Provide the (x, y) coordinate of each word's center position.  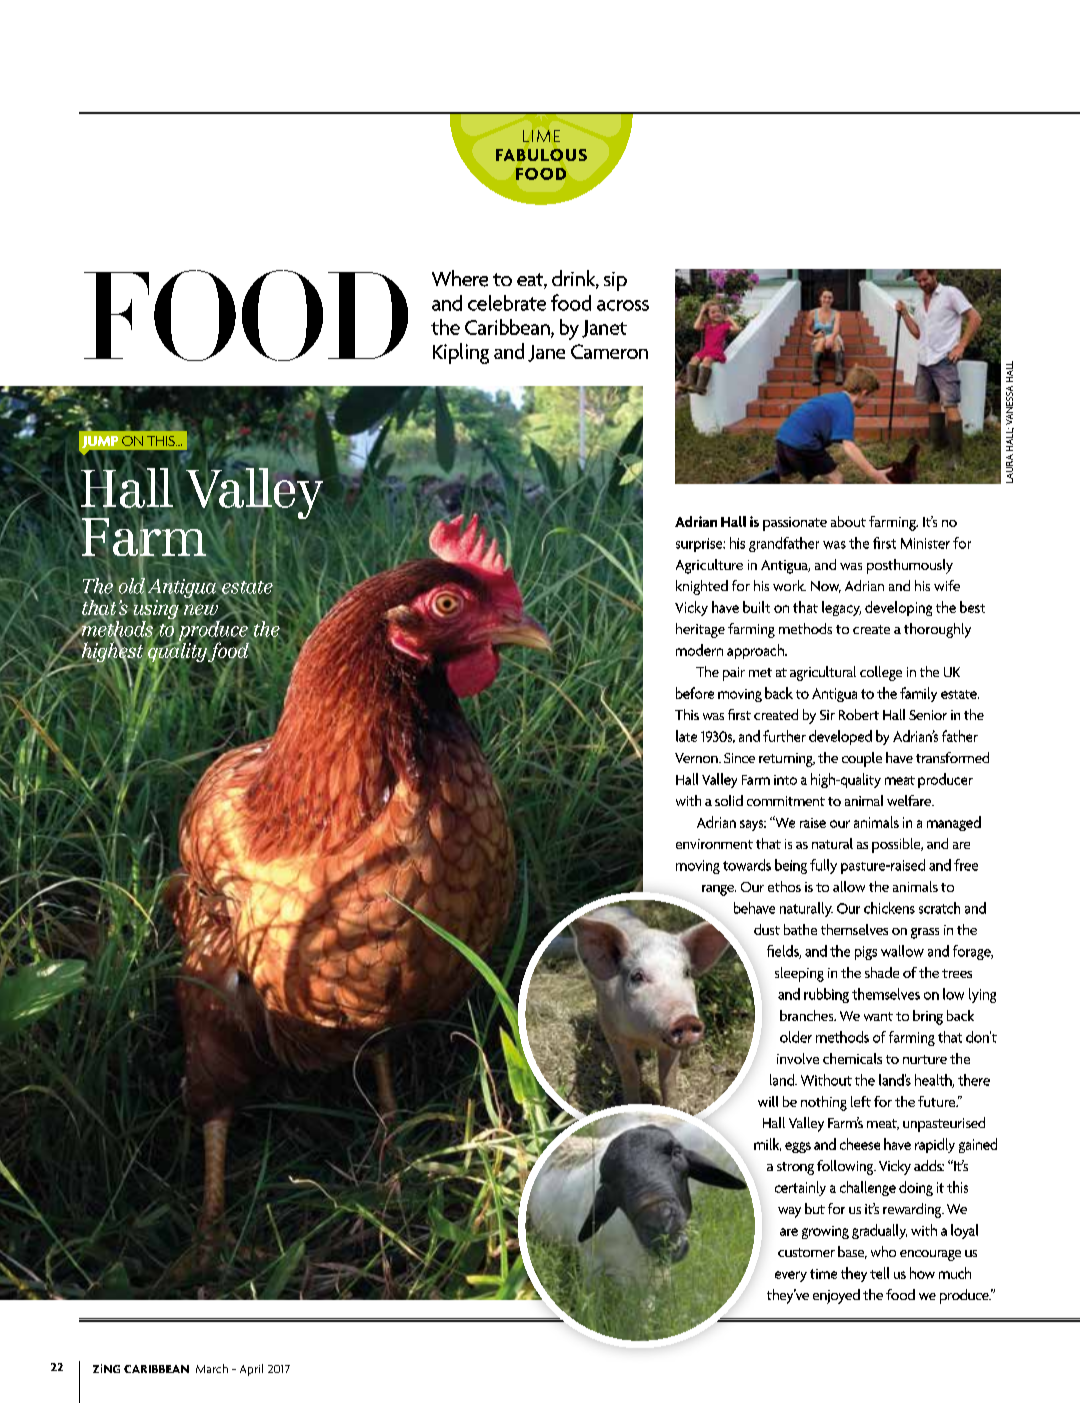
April (251, 1370)
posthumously (910, 566)
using (157, 610)
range (719, 890)
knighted (702, 587)
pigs (866, 953)
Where (460, 278)
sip (615, 281)
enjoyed (836, 1296)
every (791, 1276)
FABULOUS (541, 155)
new (201, 609)
